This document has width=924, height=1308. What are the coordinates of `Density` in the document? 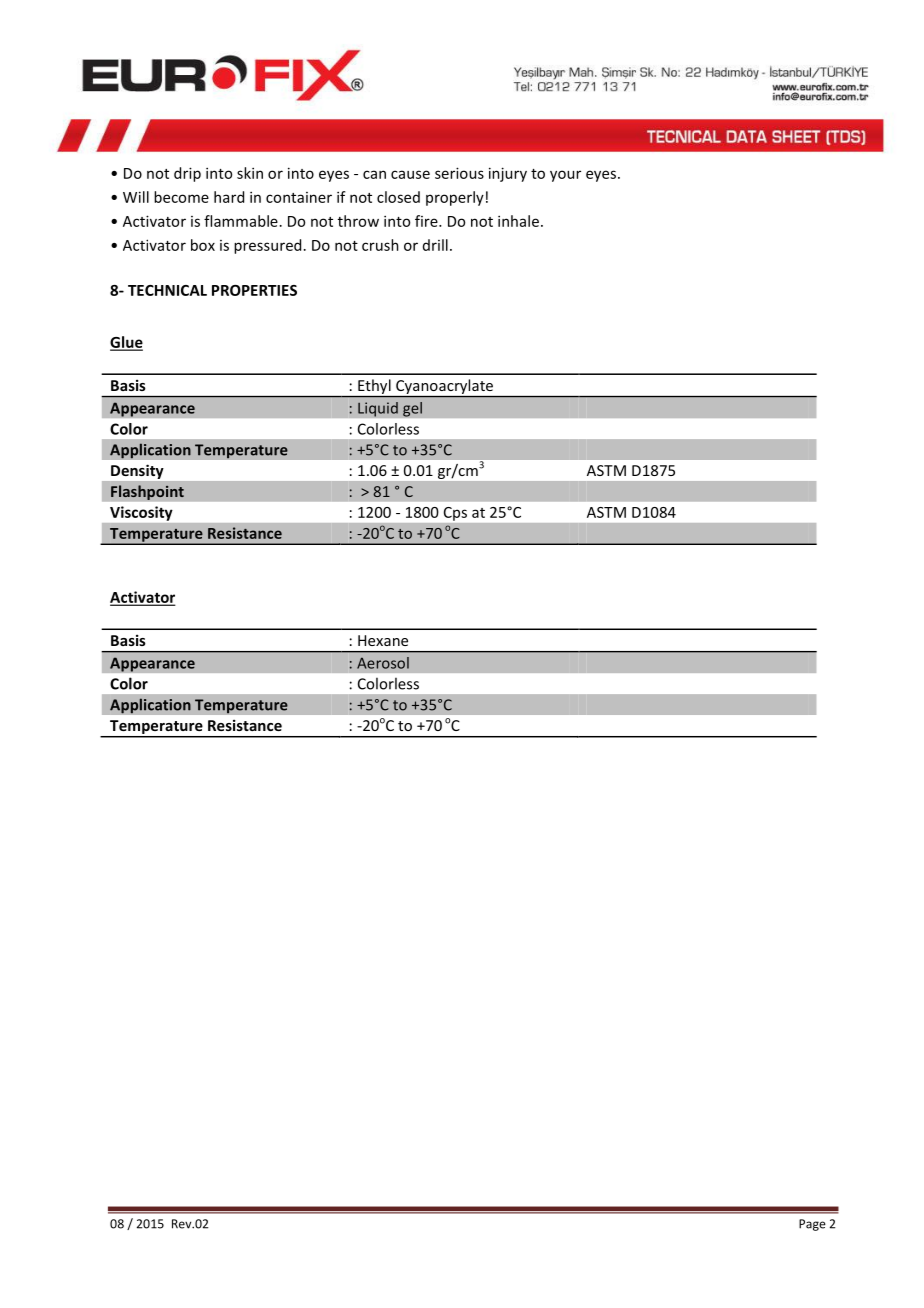 It's located at (137, 472).
